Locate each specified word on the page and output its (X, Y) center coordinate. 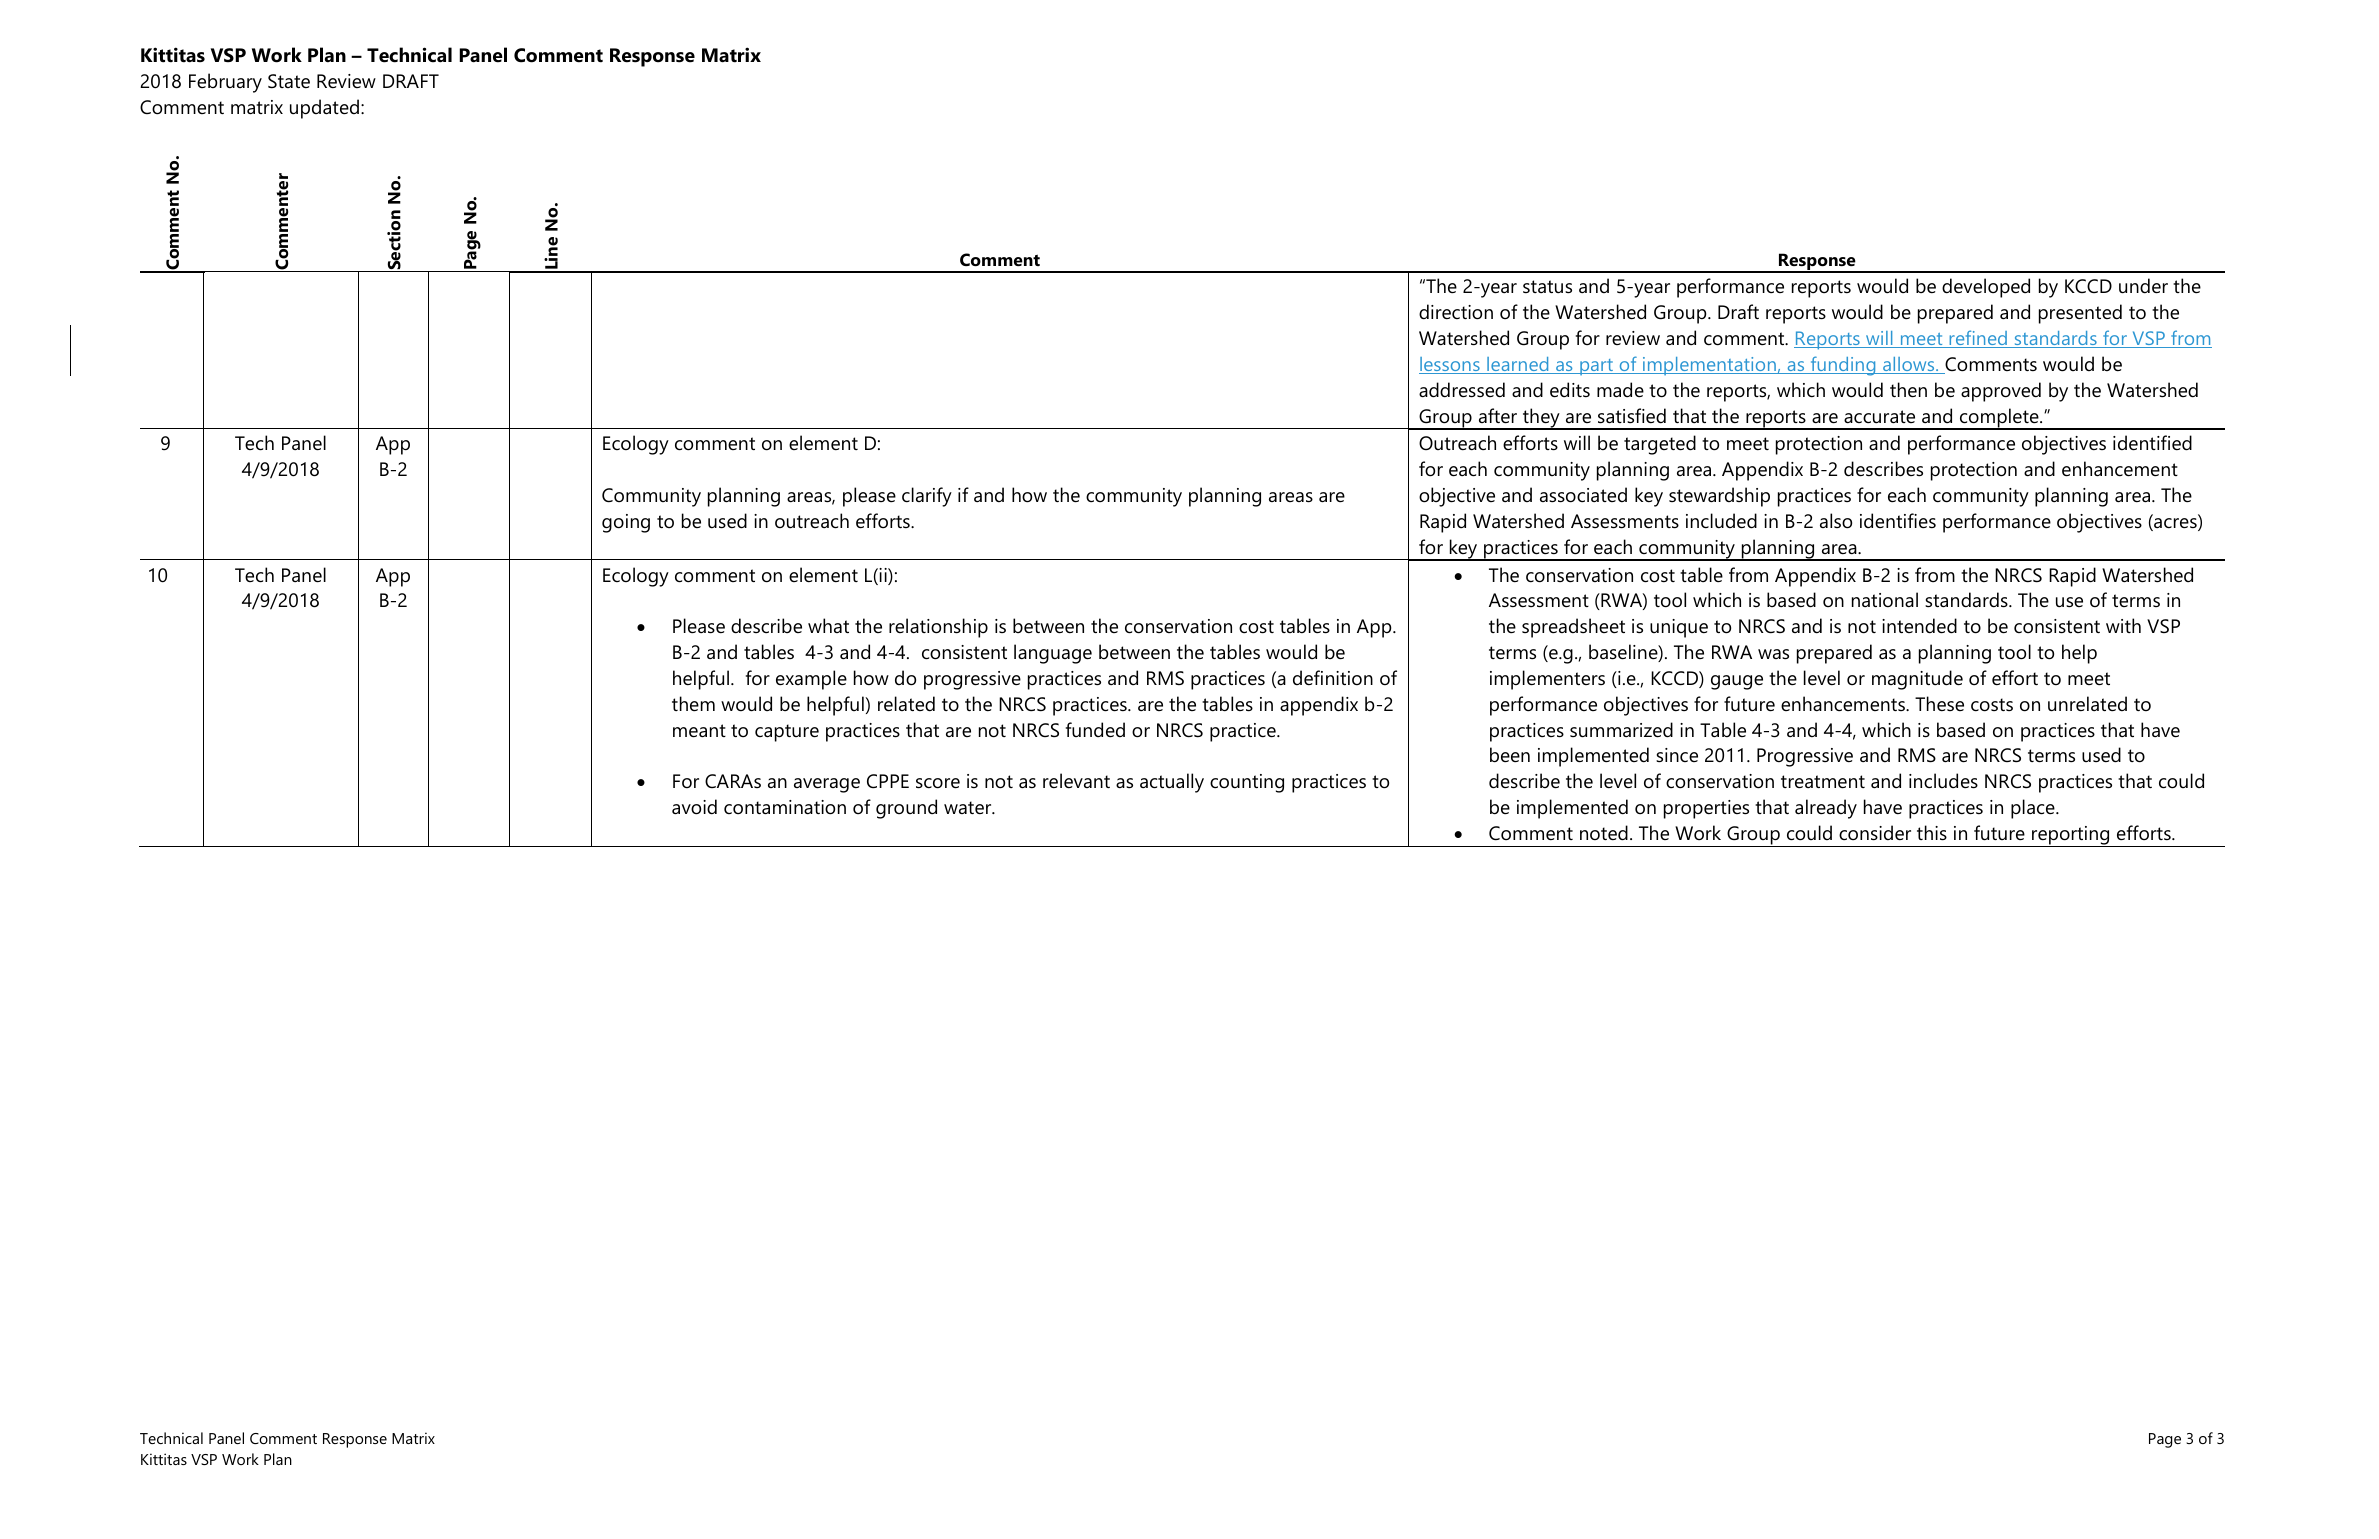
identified (2152, 443)
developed (1986, 288)
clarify (927, 497)
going (626, 523)
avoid (694, 807)
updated (324, 109)
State (289, 81)
